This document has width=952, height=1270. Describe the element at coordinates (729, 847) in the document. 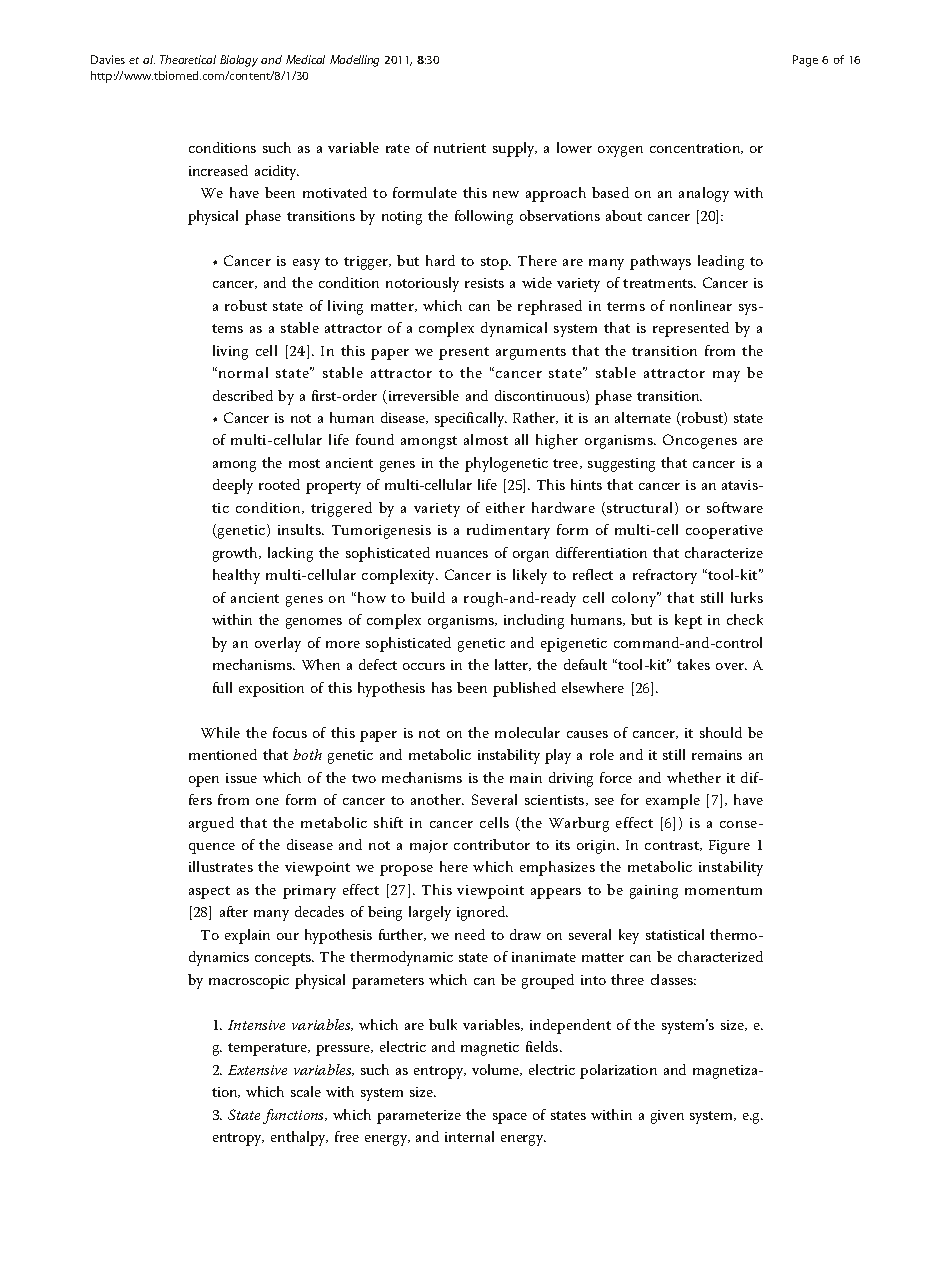

I see `Figure` at that location.
